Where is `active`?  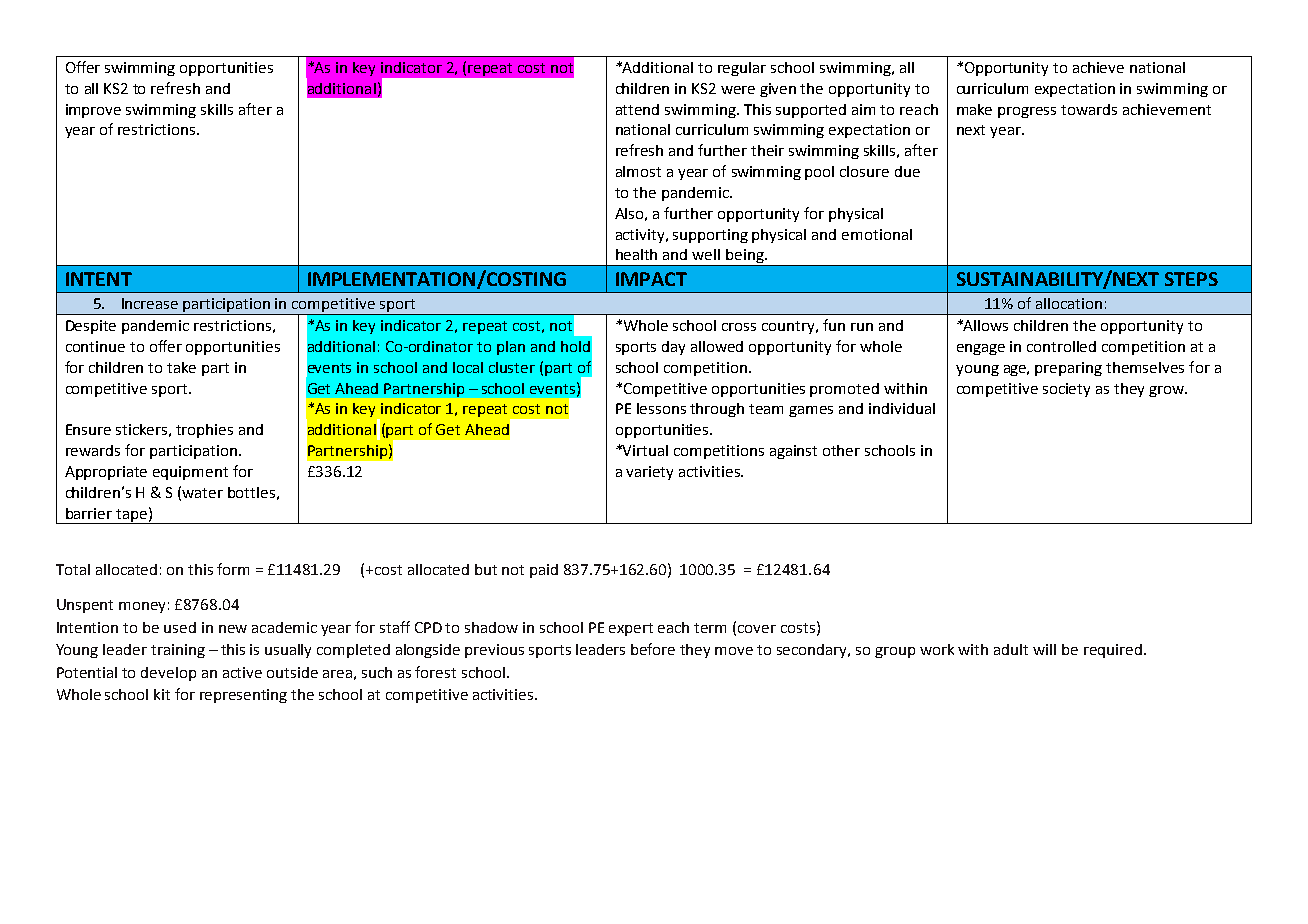 active is located at coordinates (242, 672).
